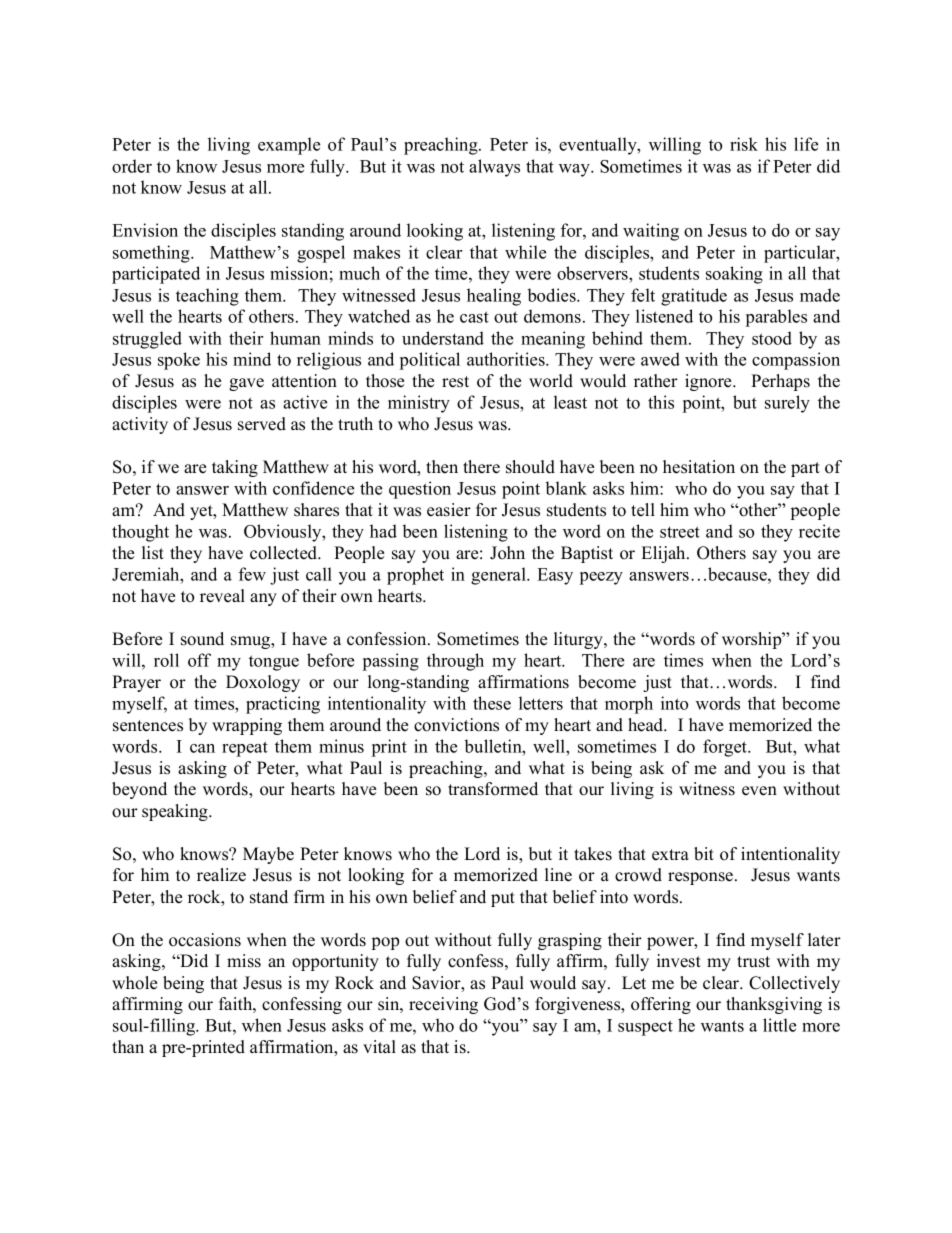  What do you see at coordinates (499, 576) in the document?
I see `general` at bounding box center [499, 576].
